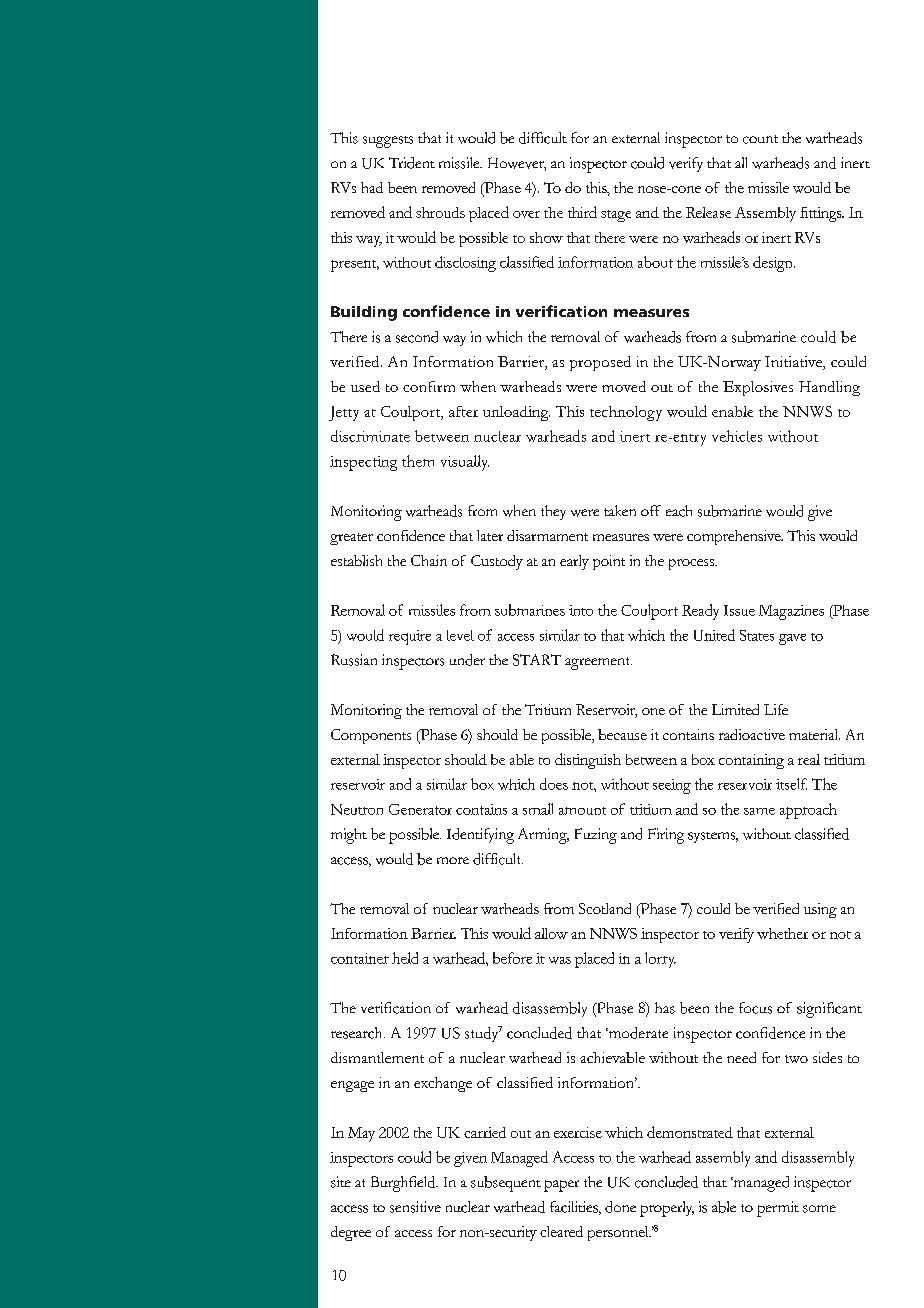 The height and width of the screenshot is (1308, 924). What do you see at coordinates (776, 709) in the screenshot?
I see `Life` at bounding box center [776, 709].
